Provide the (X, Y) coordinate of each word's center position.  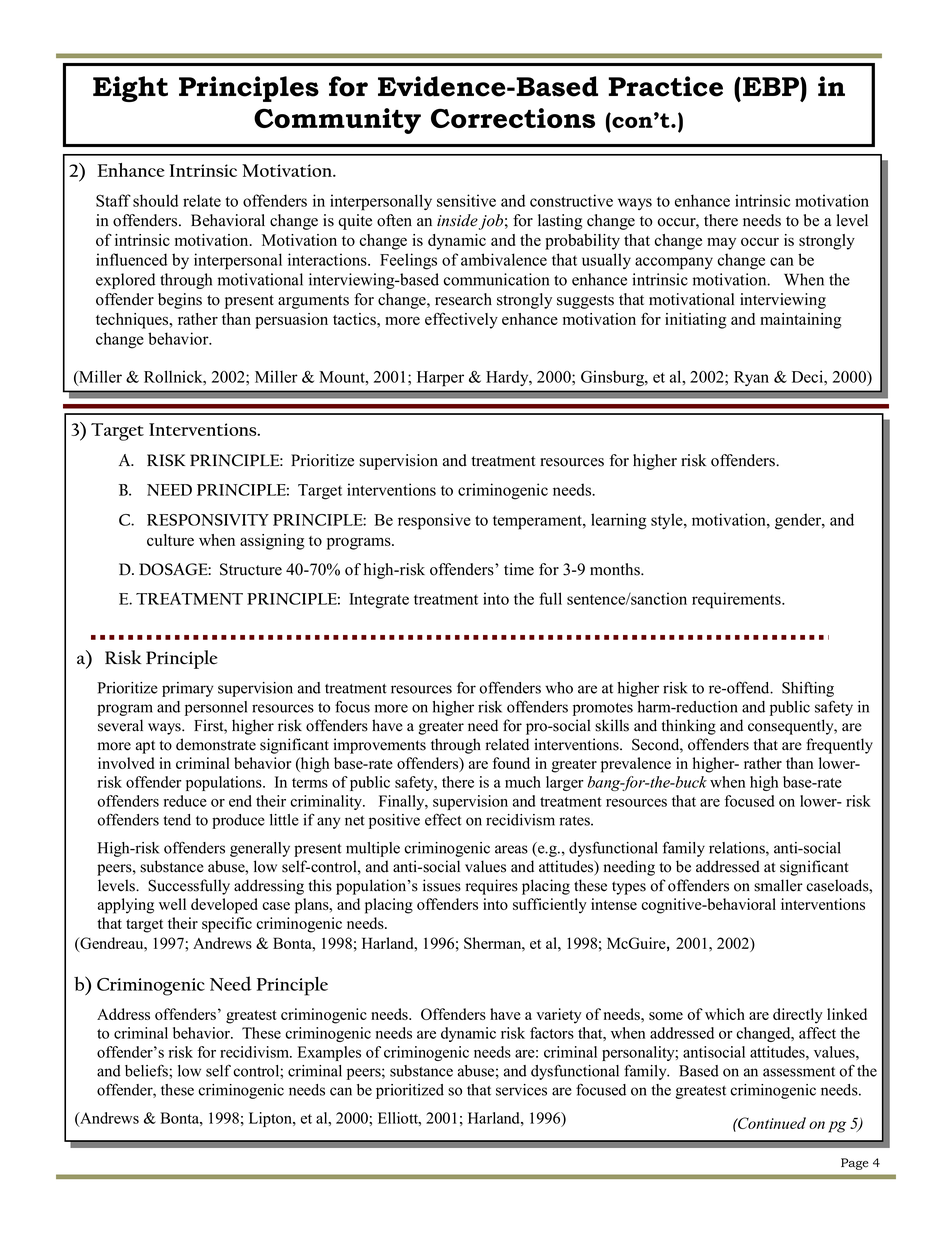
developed (224, 906)
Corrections (513, 118)
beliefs (147, 1070)
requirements (737, 600)
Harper (440, 379)
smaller (778, 885)
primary (187, 689)
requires (492, 887)
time (519, 569)
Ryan (751, 378)
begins (180, 301)
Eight (130, 89)
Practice (665, 86)
